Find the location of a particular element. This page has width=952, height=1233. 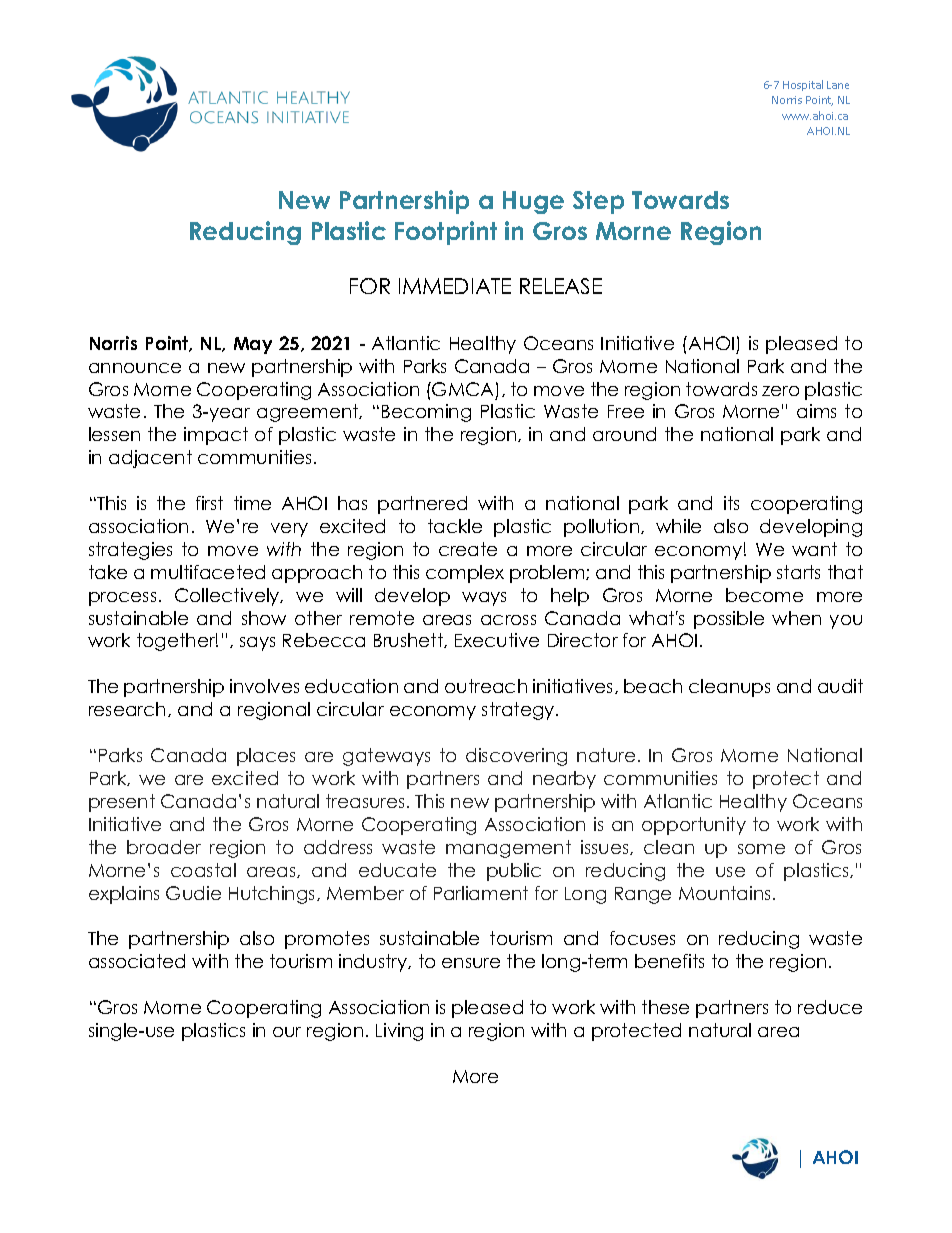

create is located at coordinates (468, 549).
